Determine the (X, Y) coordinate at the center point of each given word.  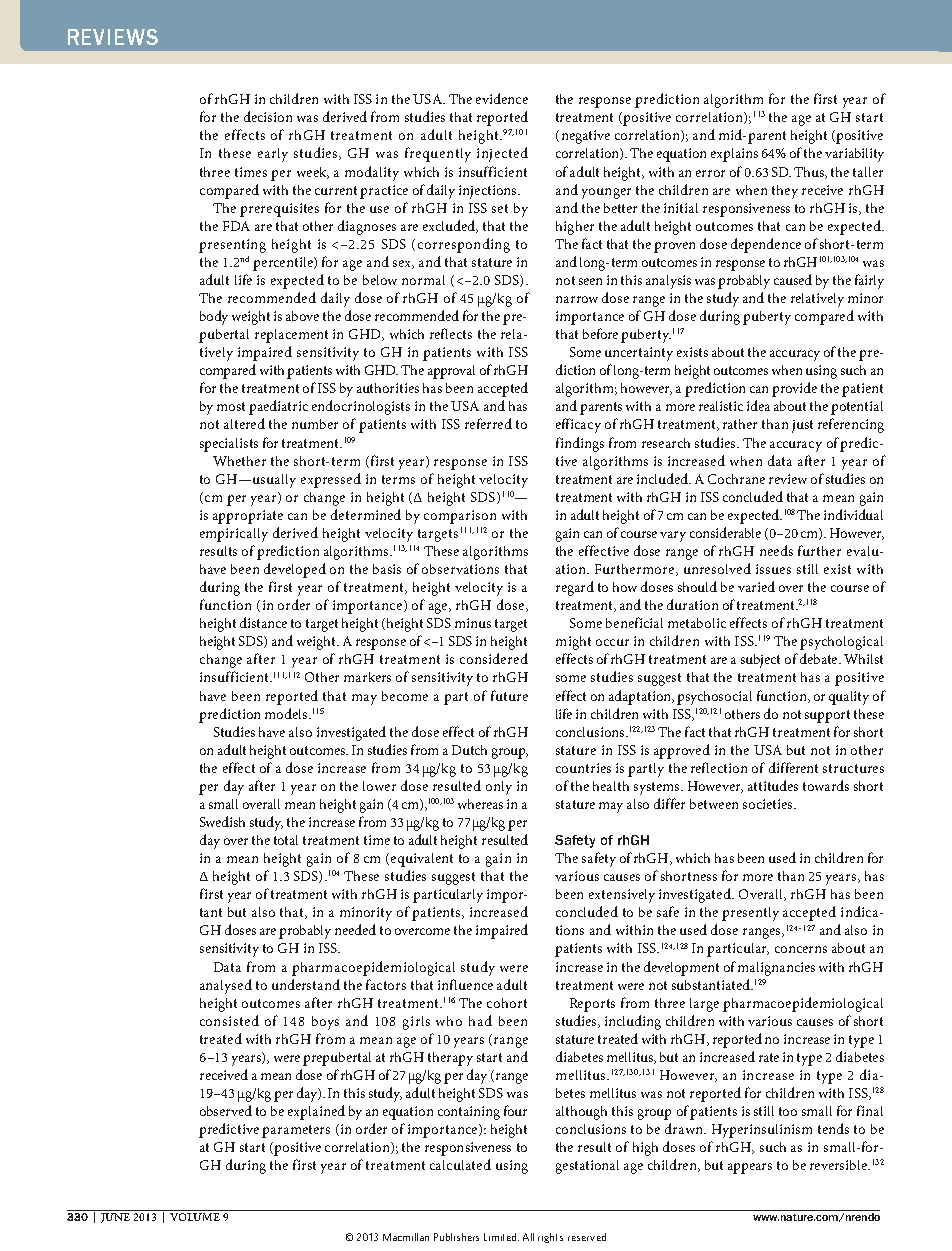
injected (502, 154)
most (231, 406)
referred (488, 423)
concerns (801, 949)
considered (494, 658)
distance (263, 622)
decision (268, 116)
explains (734, 155)
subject (760, 661)
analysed (226, 986)
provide (794, 389)
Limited (501, 1237)
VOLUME (195, 1217)
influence (465, 984)
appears (750, 1168)
